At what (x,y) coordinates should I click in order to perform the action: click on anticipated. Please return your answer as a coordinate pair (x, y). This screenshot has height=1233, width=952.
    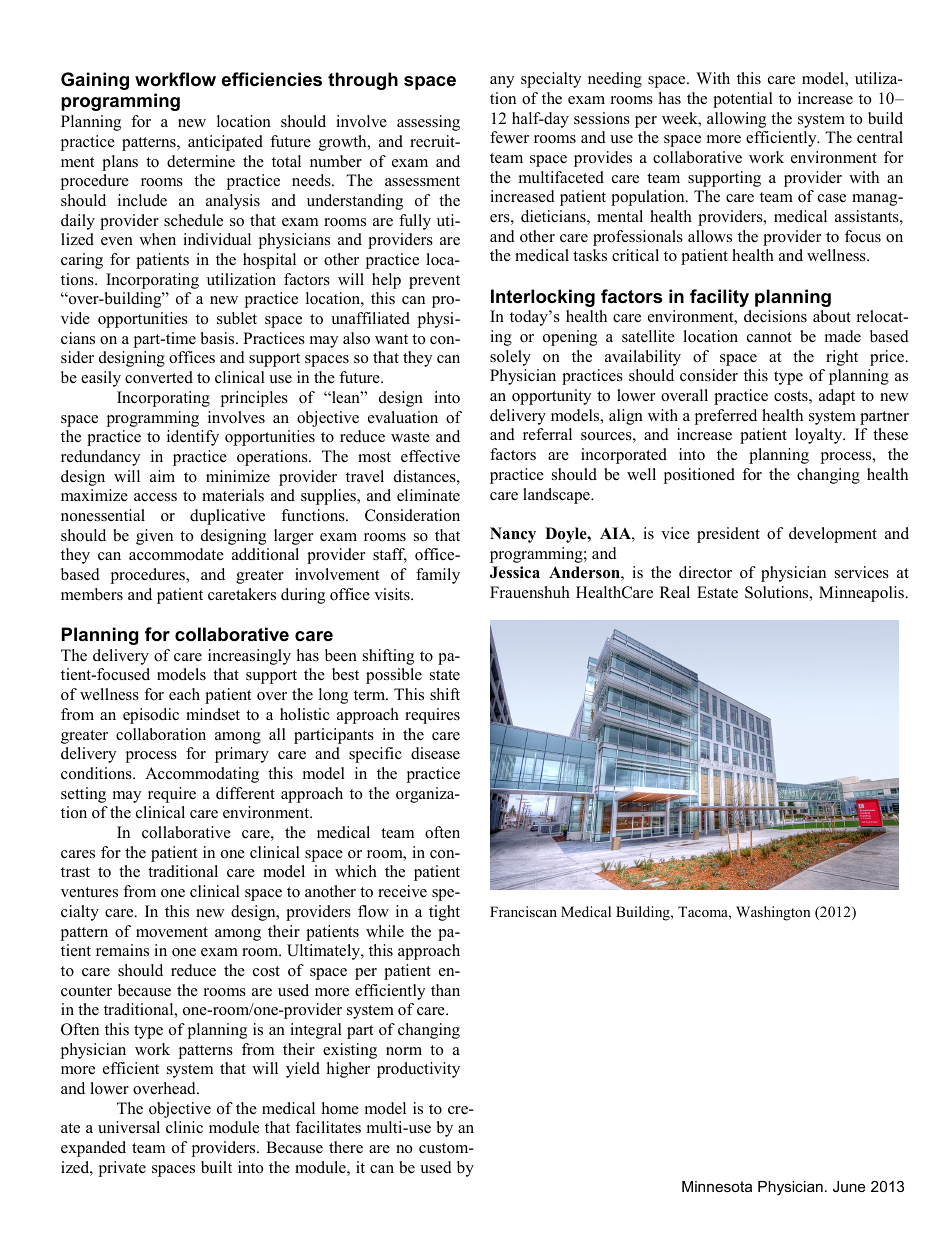
    Looking at the image, I should click on (225, 143).
